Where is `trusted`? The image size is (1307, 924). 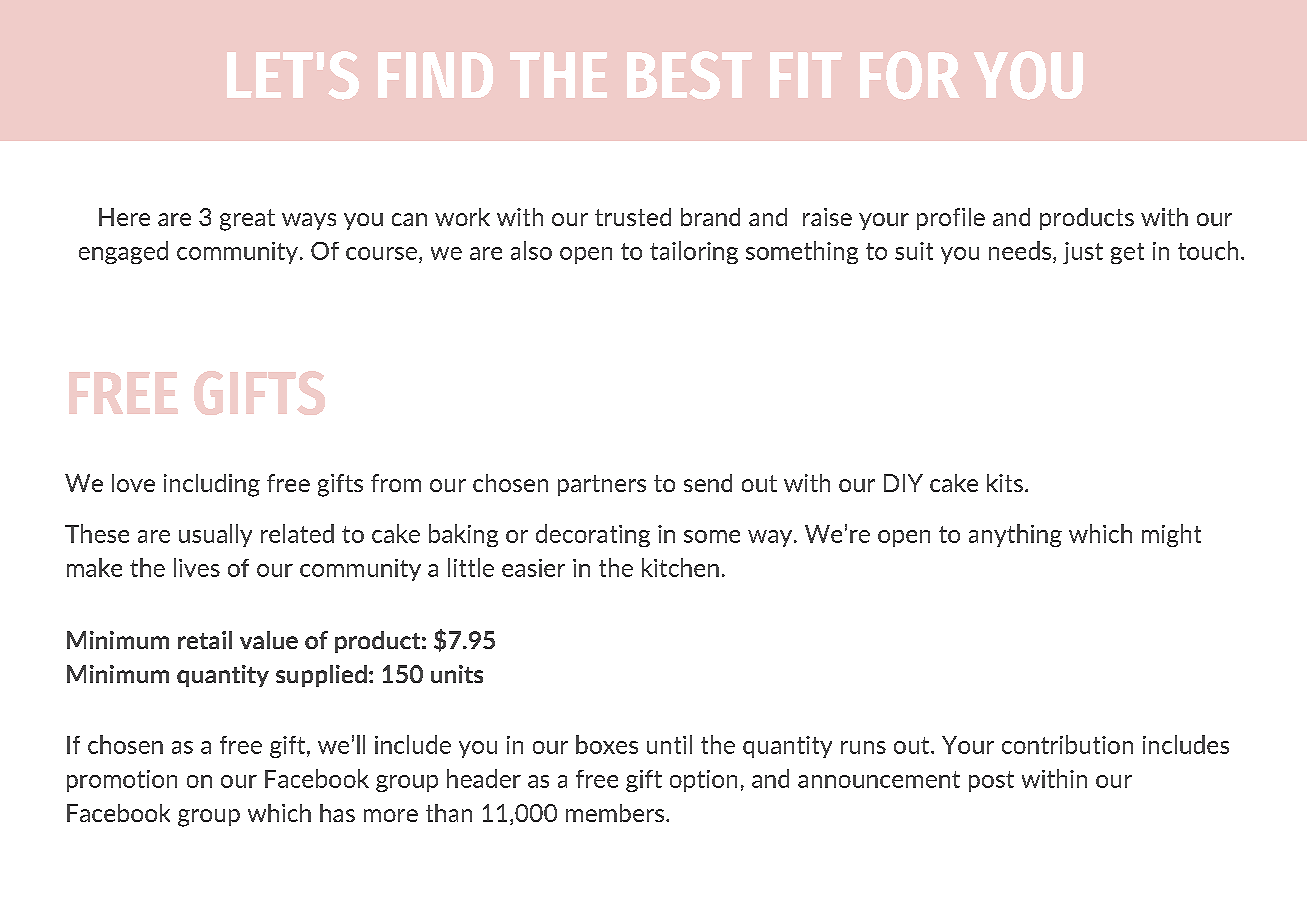
trusted is located at coordinates (633, 217).
